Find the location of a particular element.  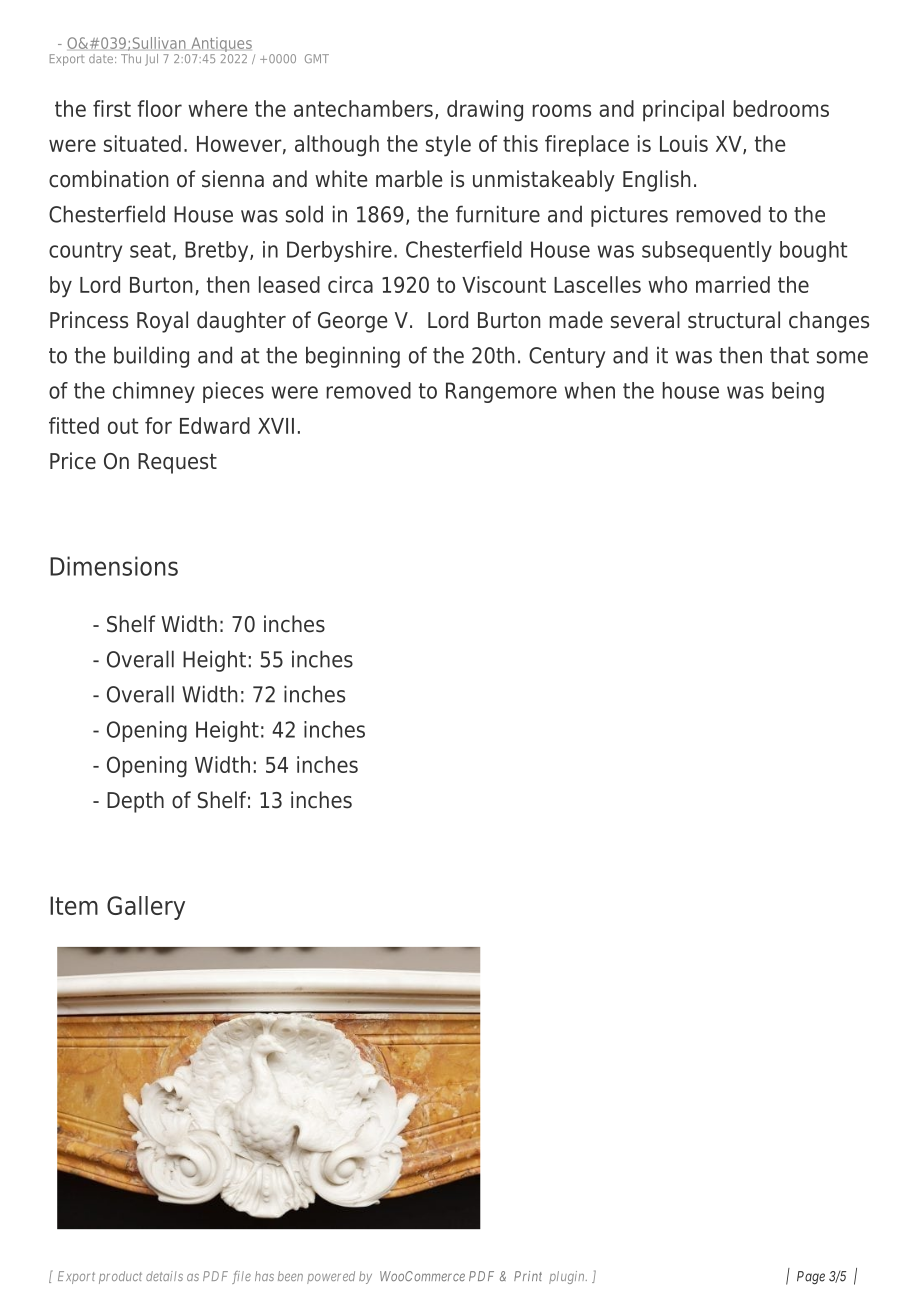

Print is located at coordinates (528, 1276).
